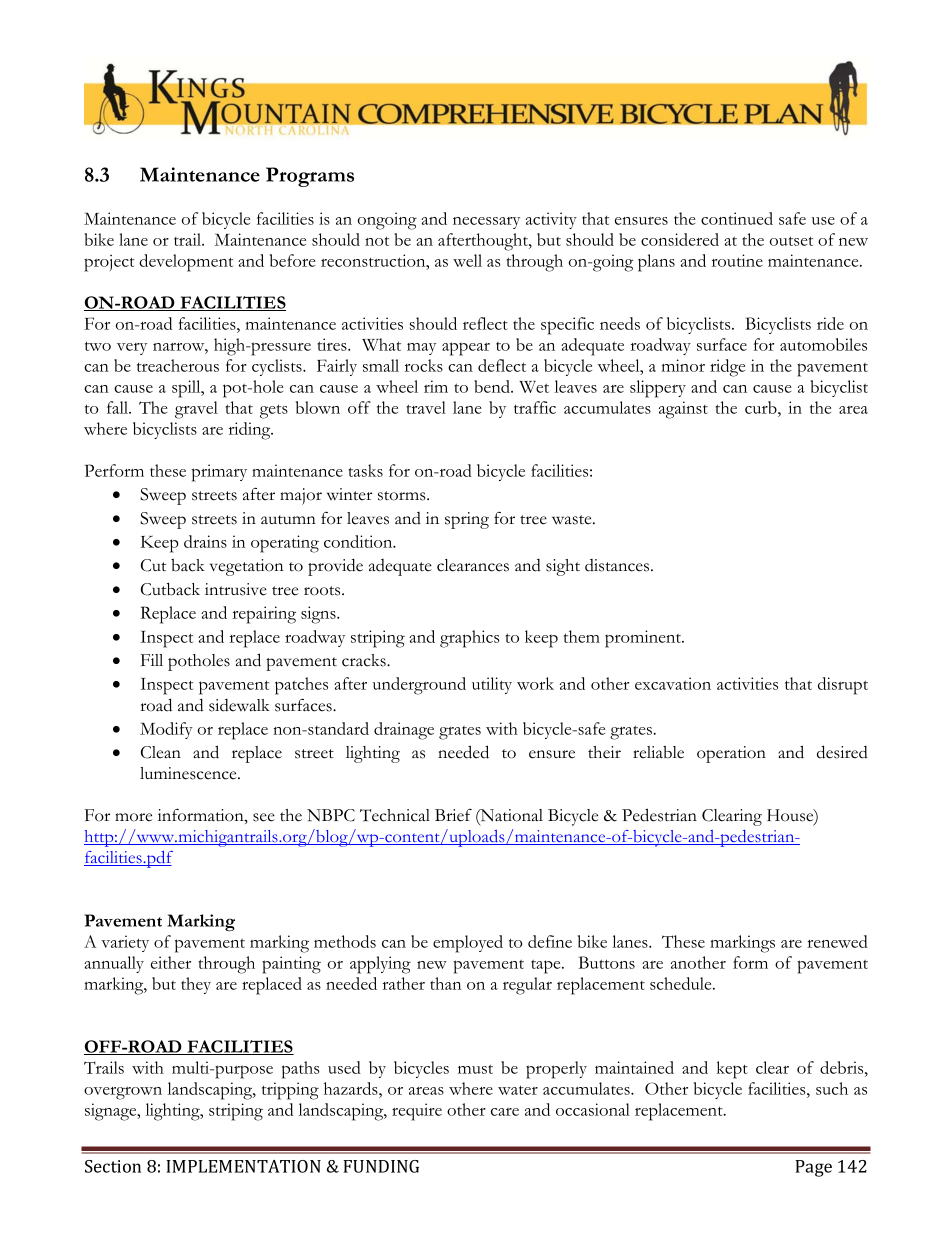 This page has height=1233, width=952. I want to click on development, so click(186, 263).
